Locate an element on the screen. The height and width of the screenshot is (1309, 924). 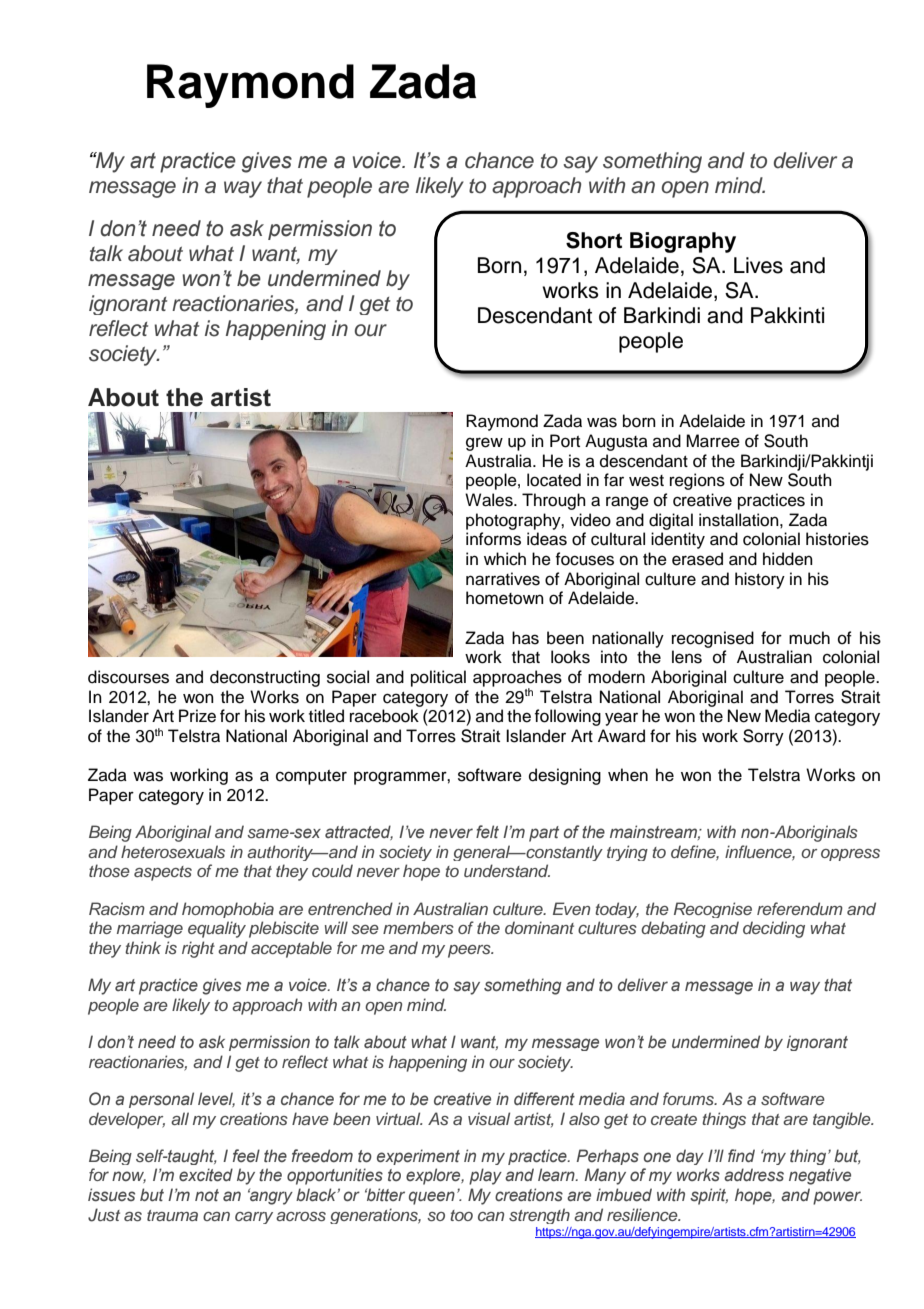
discourses is located at coordinates (128, 677).
